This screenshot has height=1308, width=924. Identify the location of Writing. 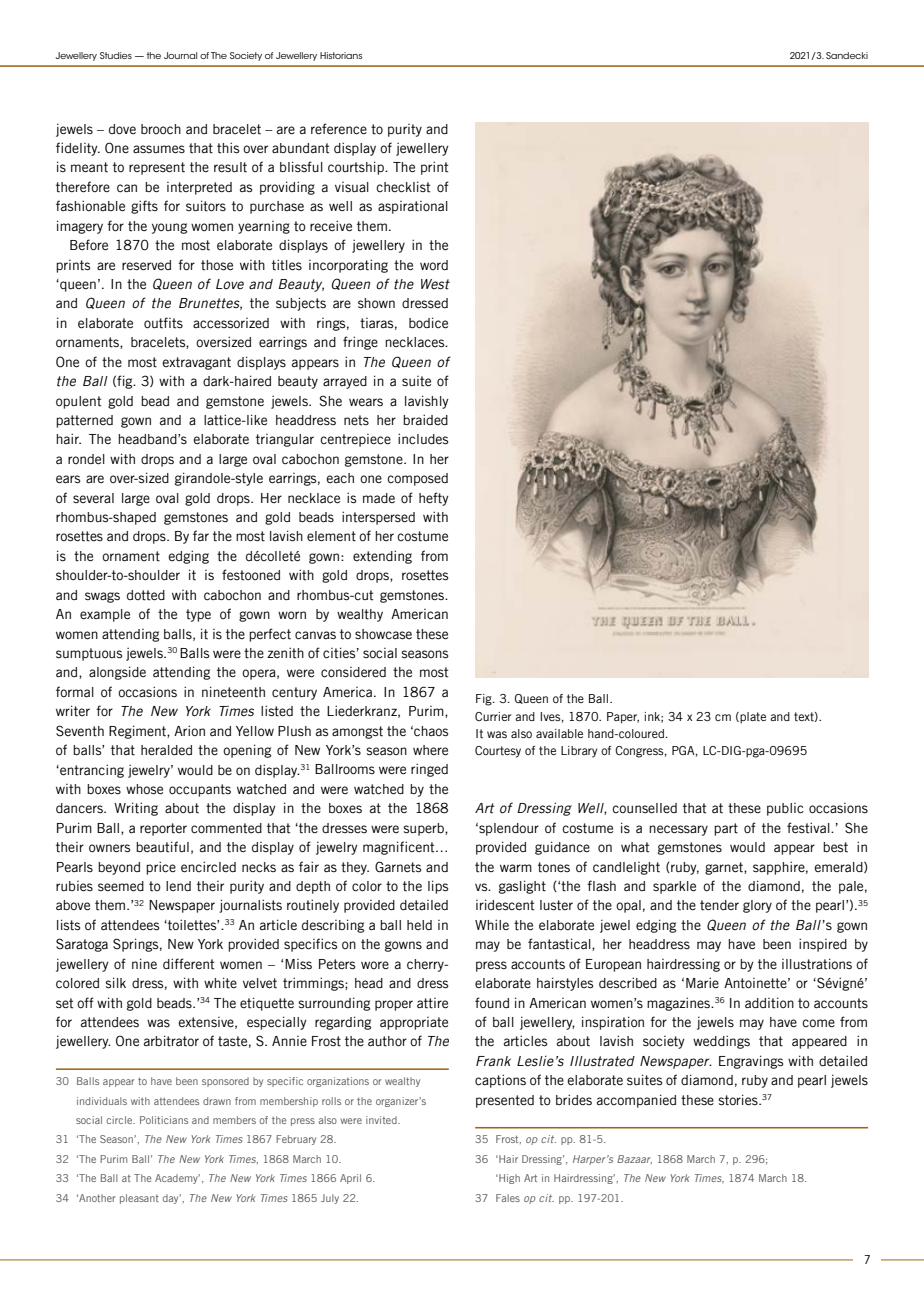
(136, 809).
